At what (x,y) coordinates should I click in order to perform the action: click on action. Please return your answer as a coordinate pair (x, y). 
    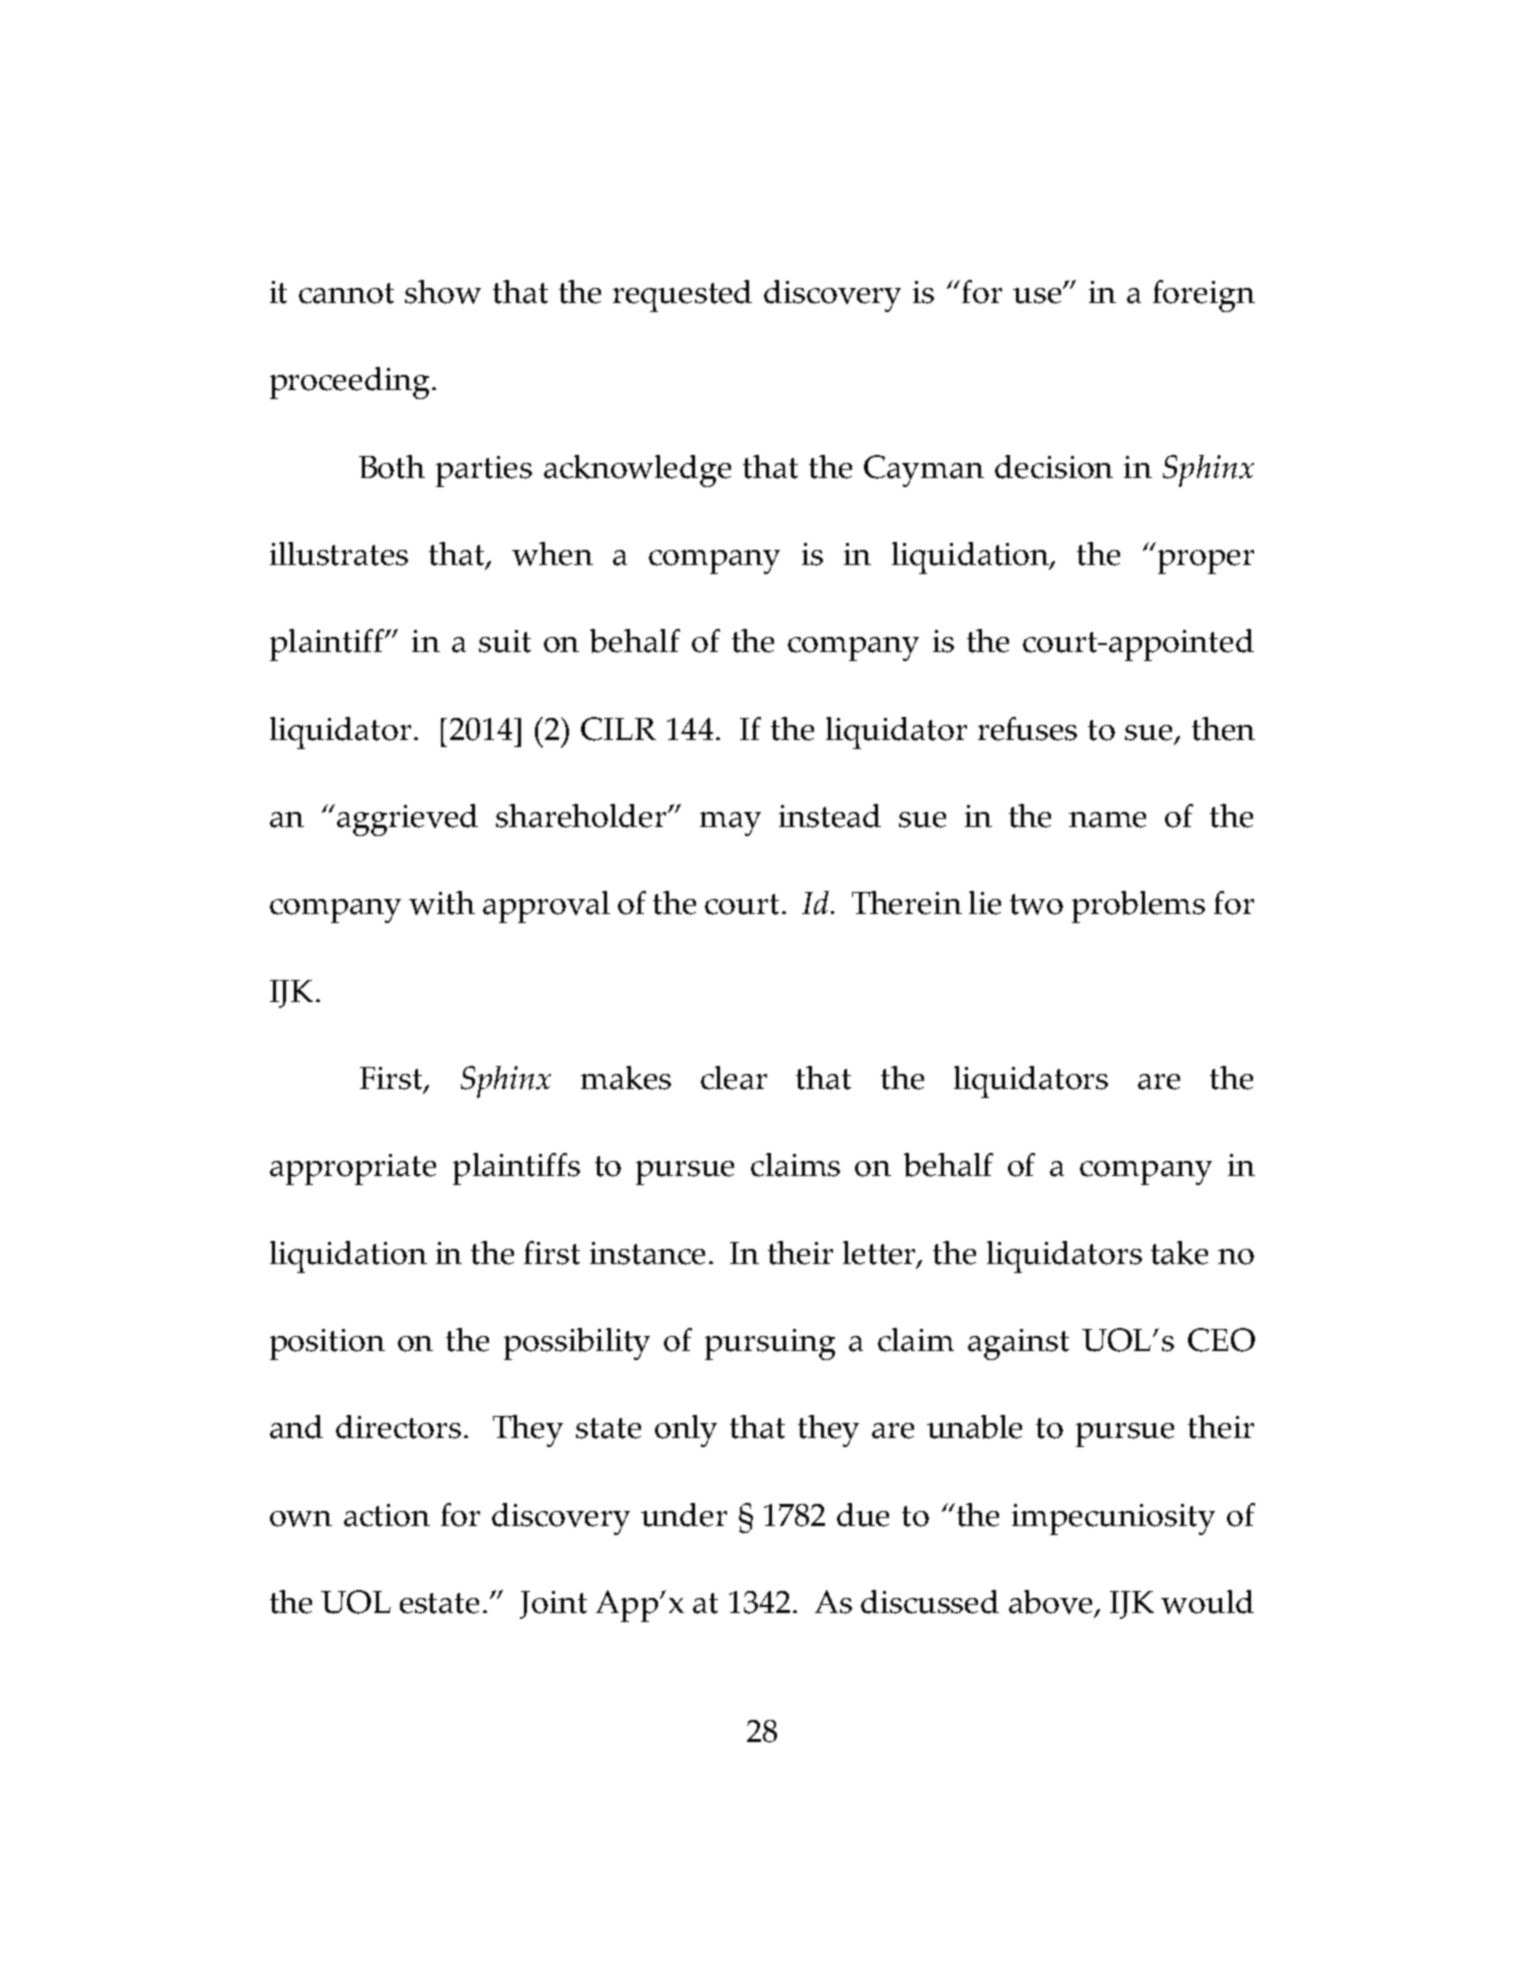
    Looking at the image, I should click on (387, 1515).
